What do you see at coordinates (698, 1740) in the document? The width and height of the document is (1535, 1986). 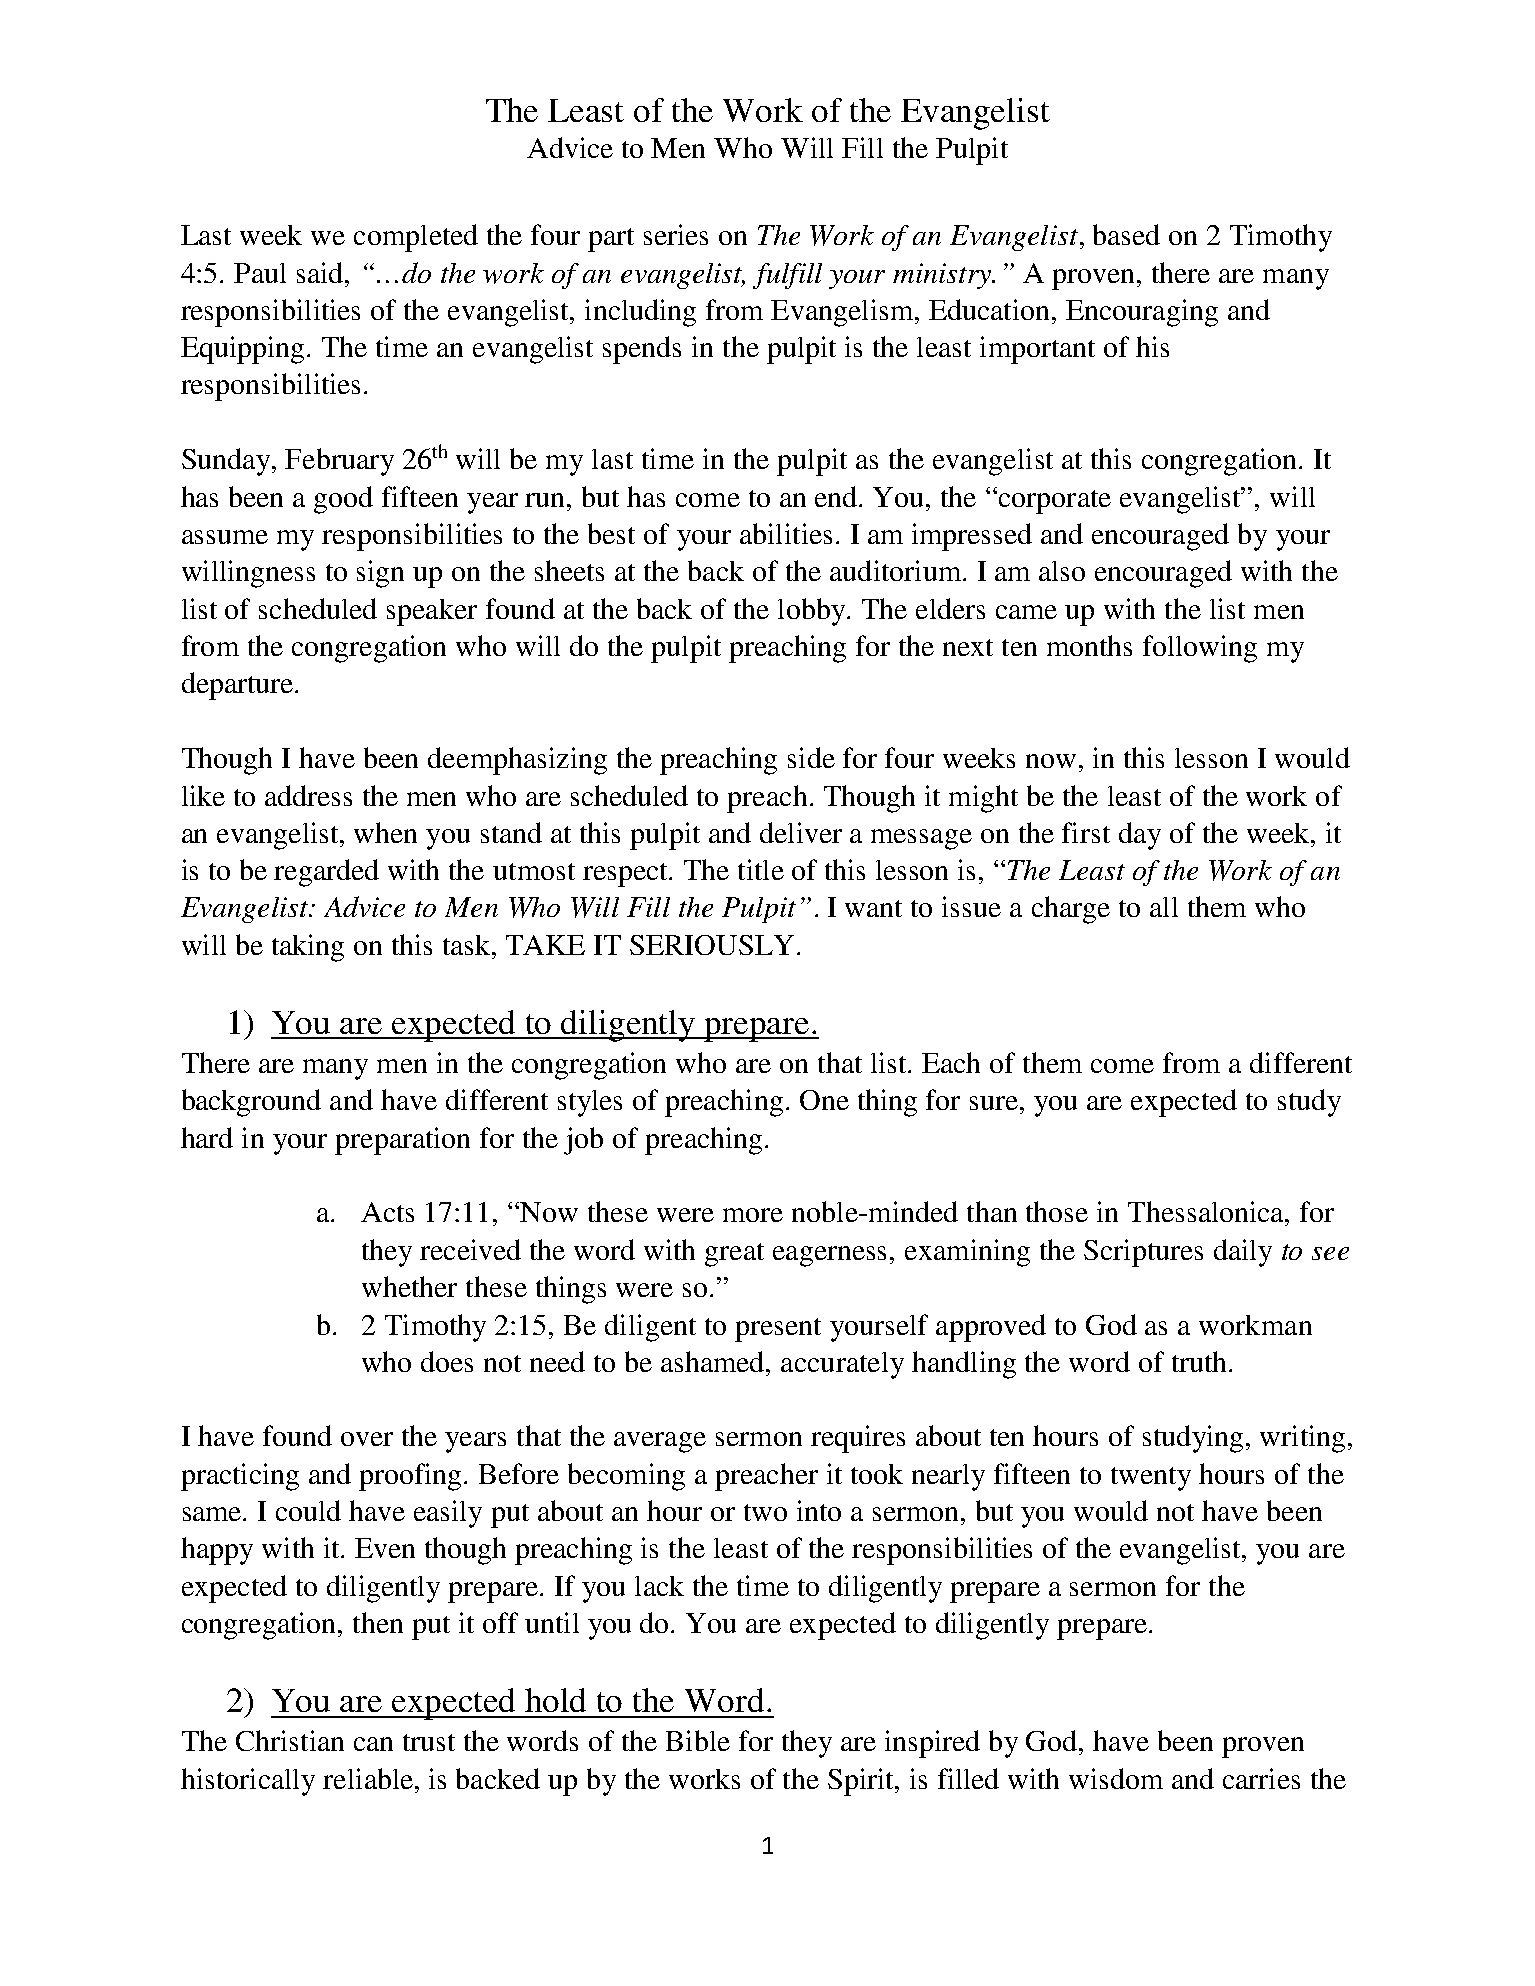 I see `Bible` at bounding box center [698, 1740].
